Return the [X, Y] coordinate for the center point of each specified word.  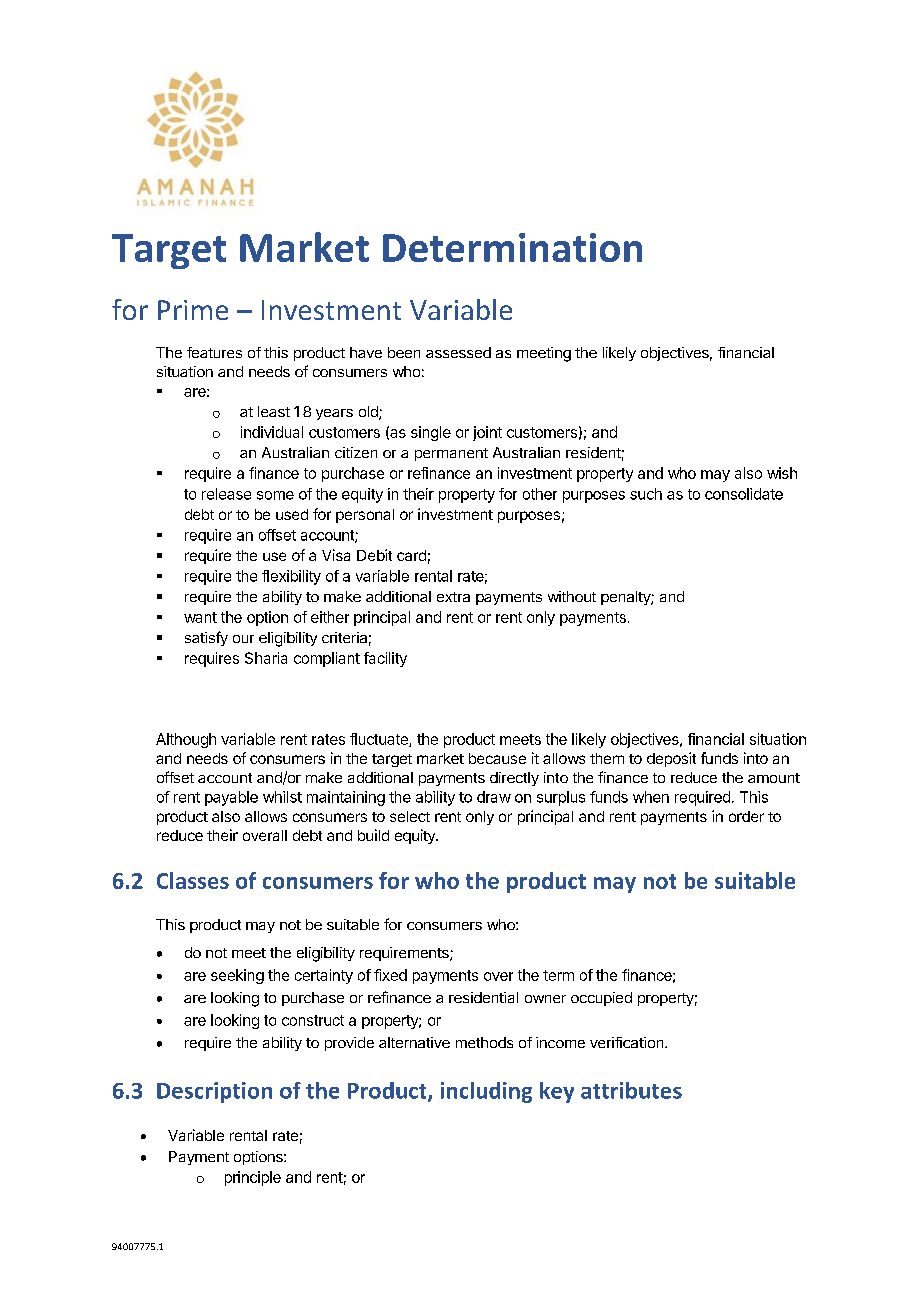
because [497, 758]
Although [186, 740]
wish [782, 473]
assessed [458, 352]
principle [253, 1178]
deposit [671, 759]
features [214, 352]
